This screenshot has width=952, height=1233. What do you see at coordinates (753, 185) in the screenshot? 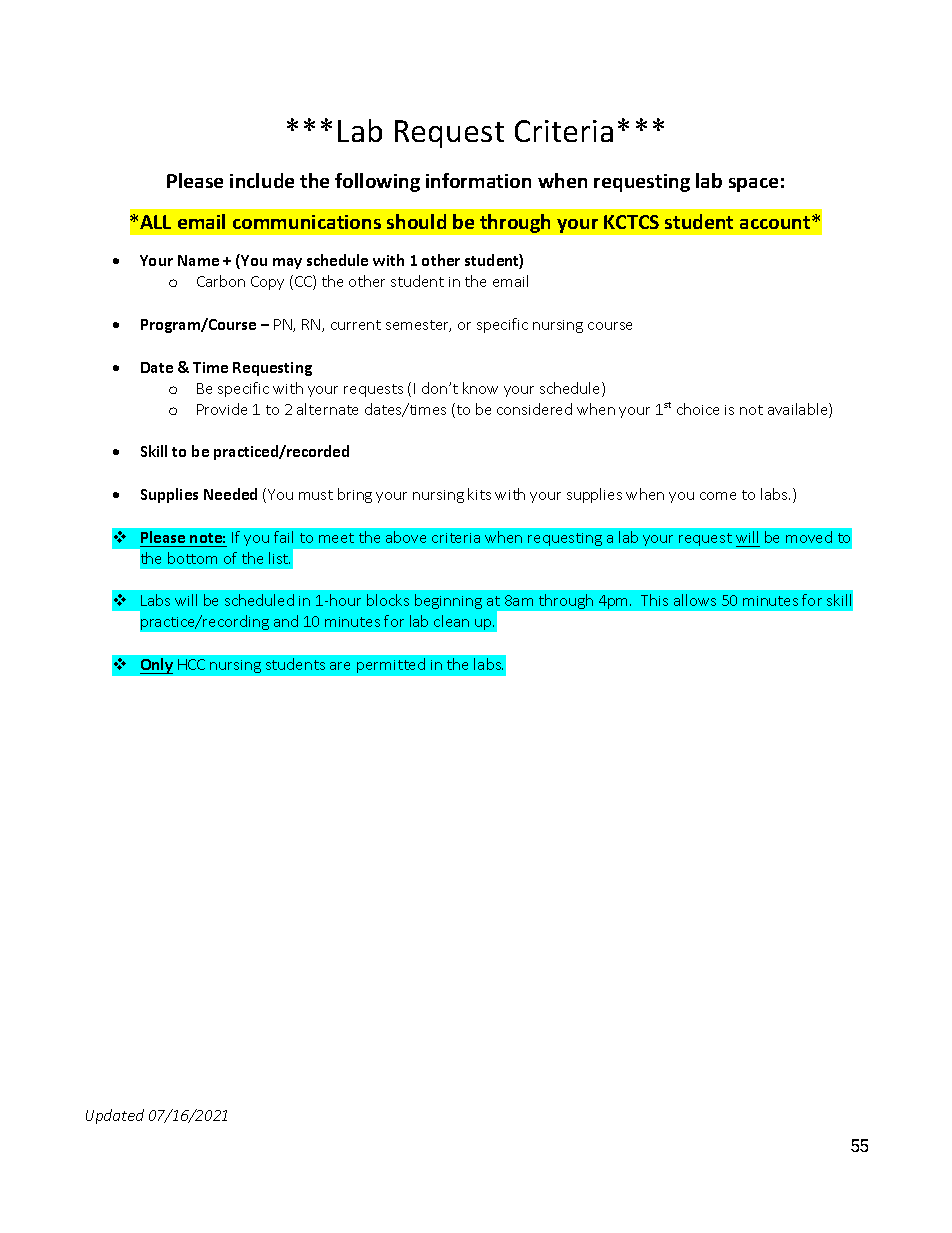
I see `space` at bounding box center [753, 185].
